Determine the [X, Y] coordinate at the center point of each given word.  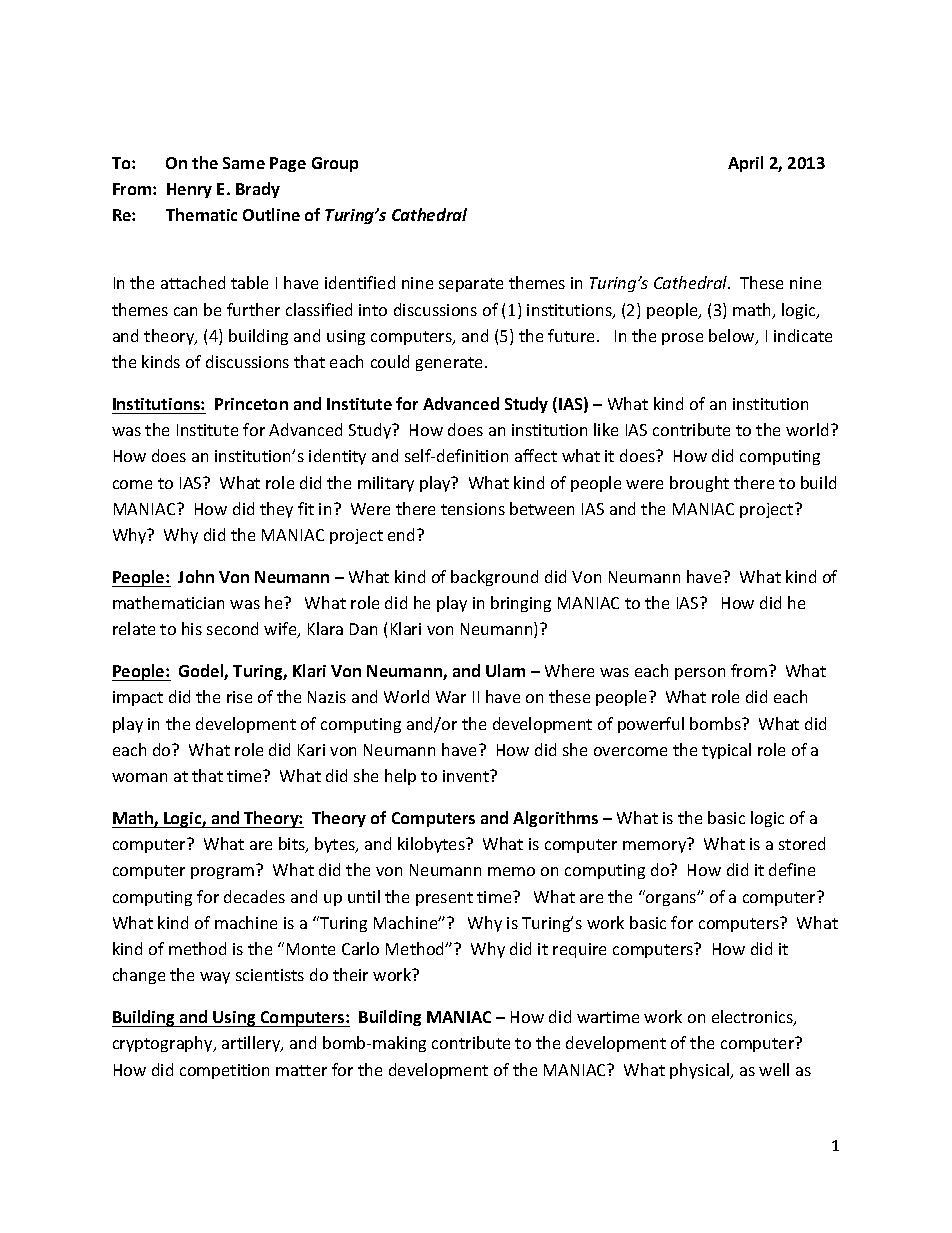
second [232, 628]
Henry [189, 190]
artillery [252, 1044]
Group [335, 164]
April [745, 164]
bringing [521, 604]
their [350, 974]
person [700, 674]
